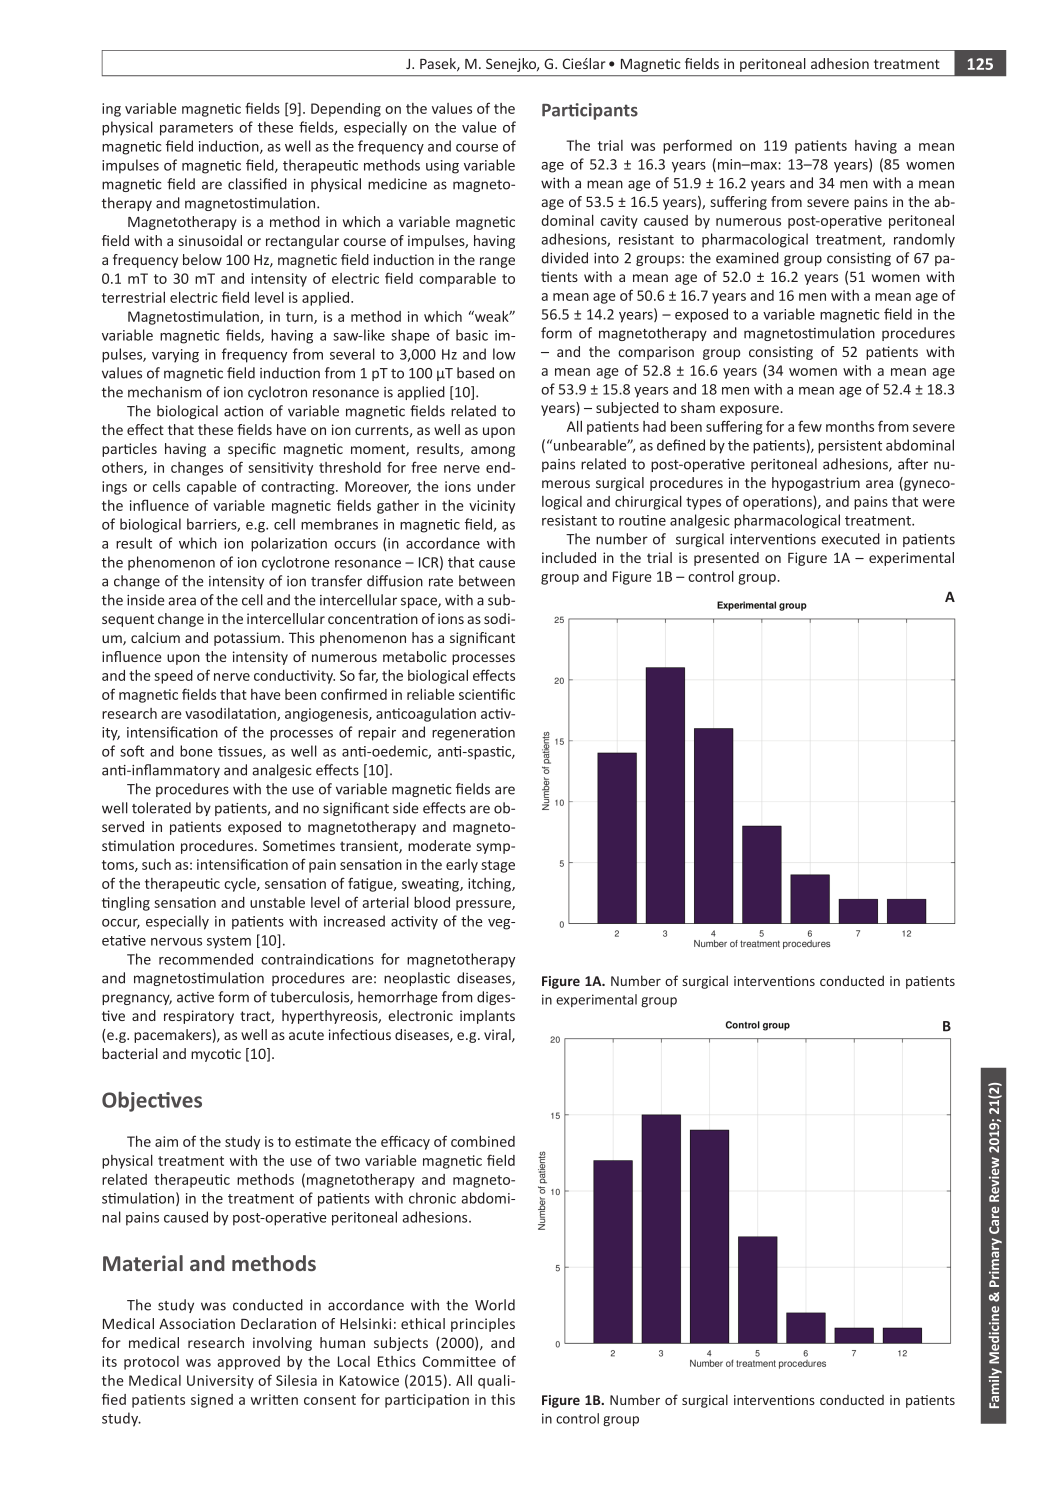 The height and width of the page is (1500, 1057). Describe the element at coordinates (483, 1325) in the page. I see `principles` at that location.
